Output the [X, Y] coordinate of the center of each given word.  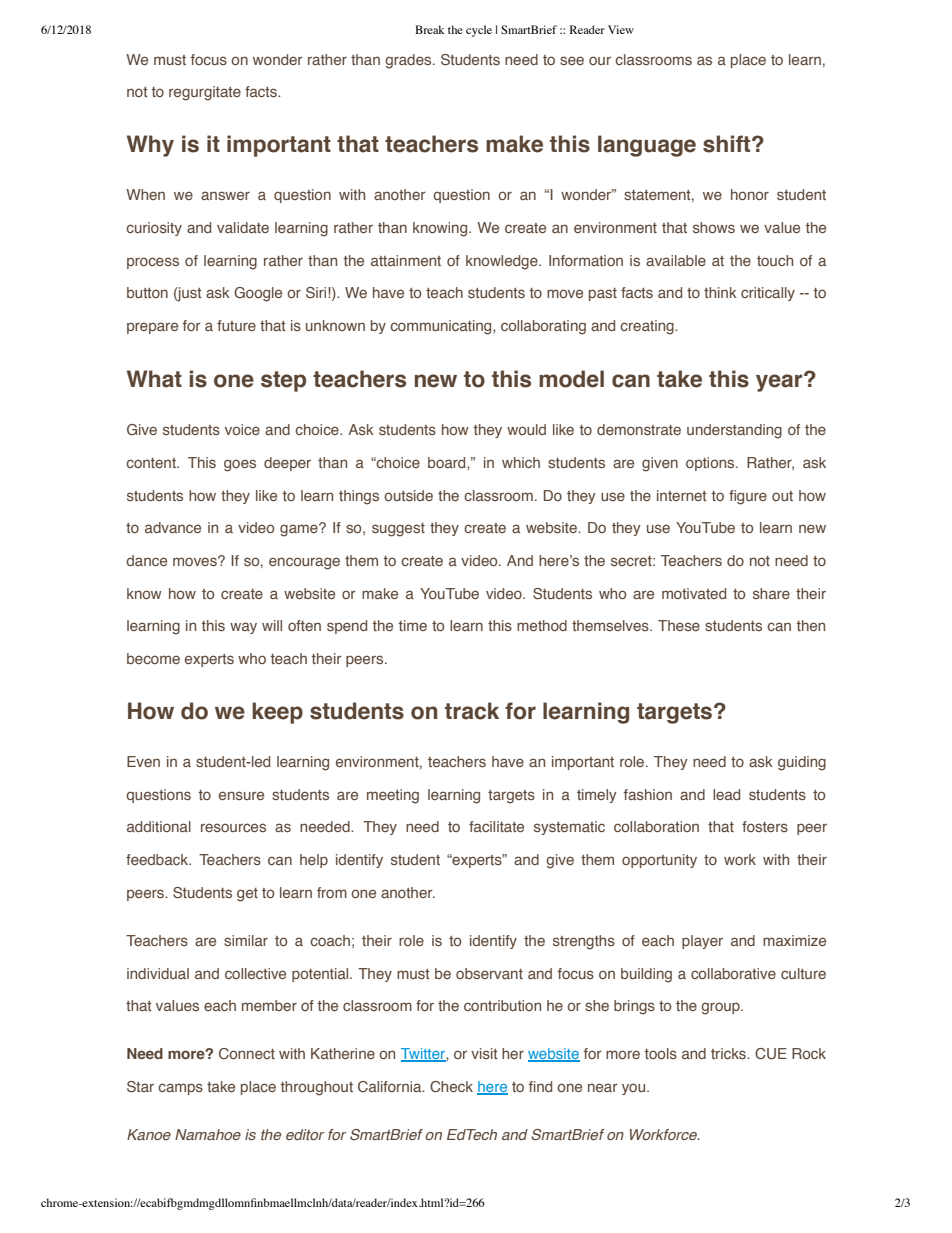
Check [451, 1086]
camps [180, 1089]
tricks [729, 1053]
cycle [479, 31]
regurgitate [205, 93]
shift [728, 144]
